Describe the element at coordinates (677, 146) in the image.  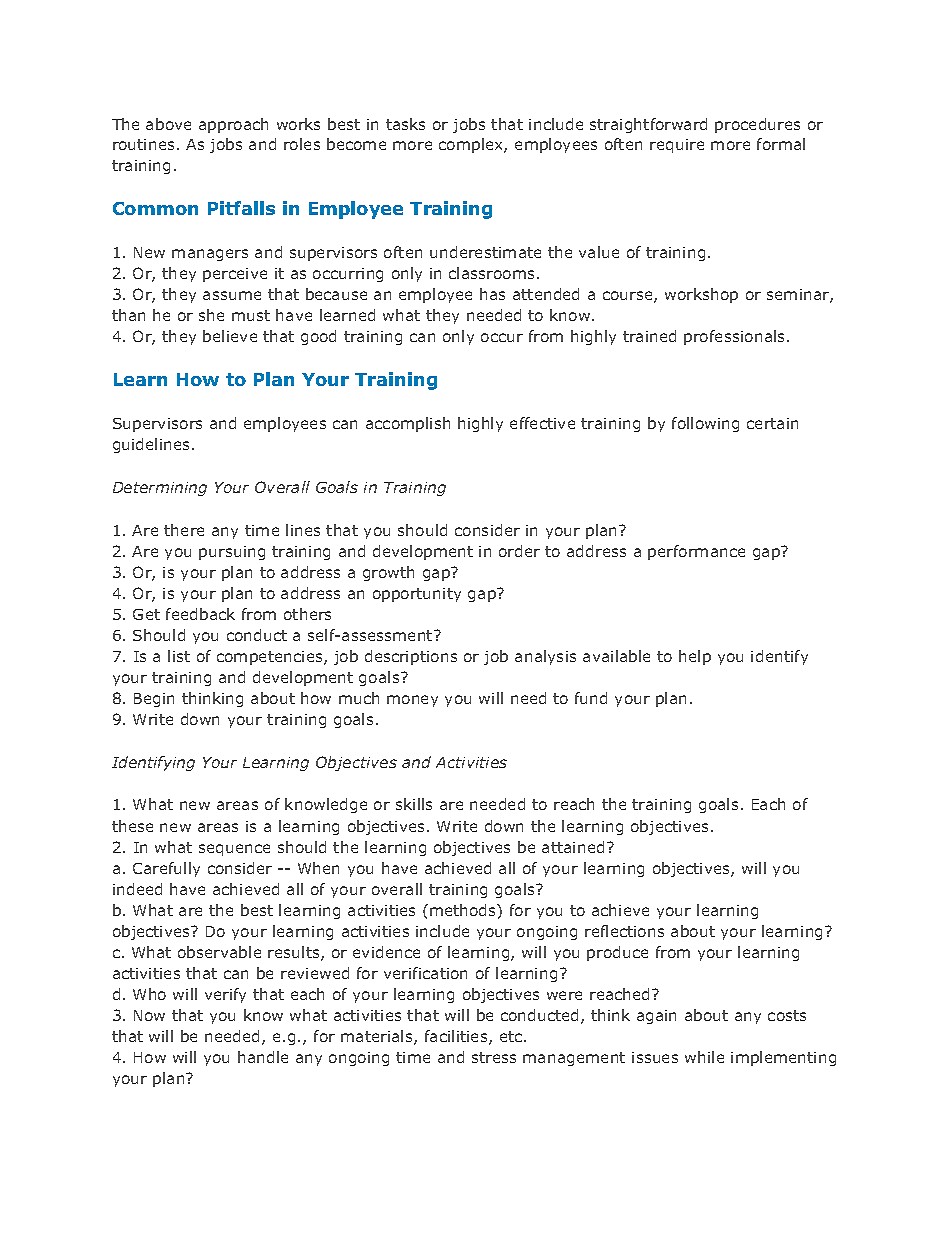
I see `require` at that location.
